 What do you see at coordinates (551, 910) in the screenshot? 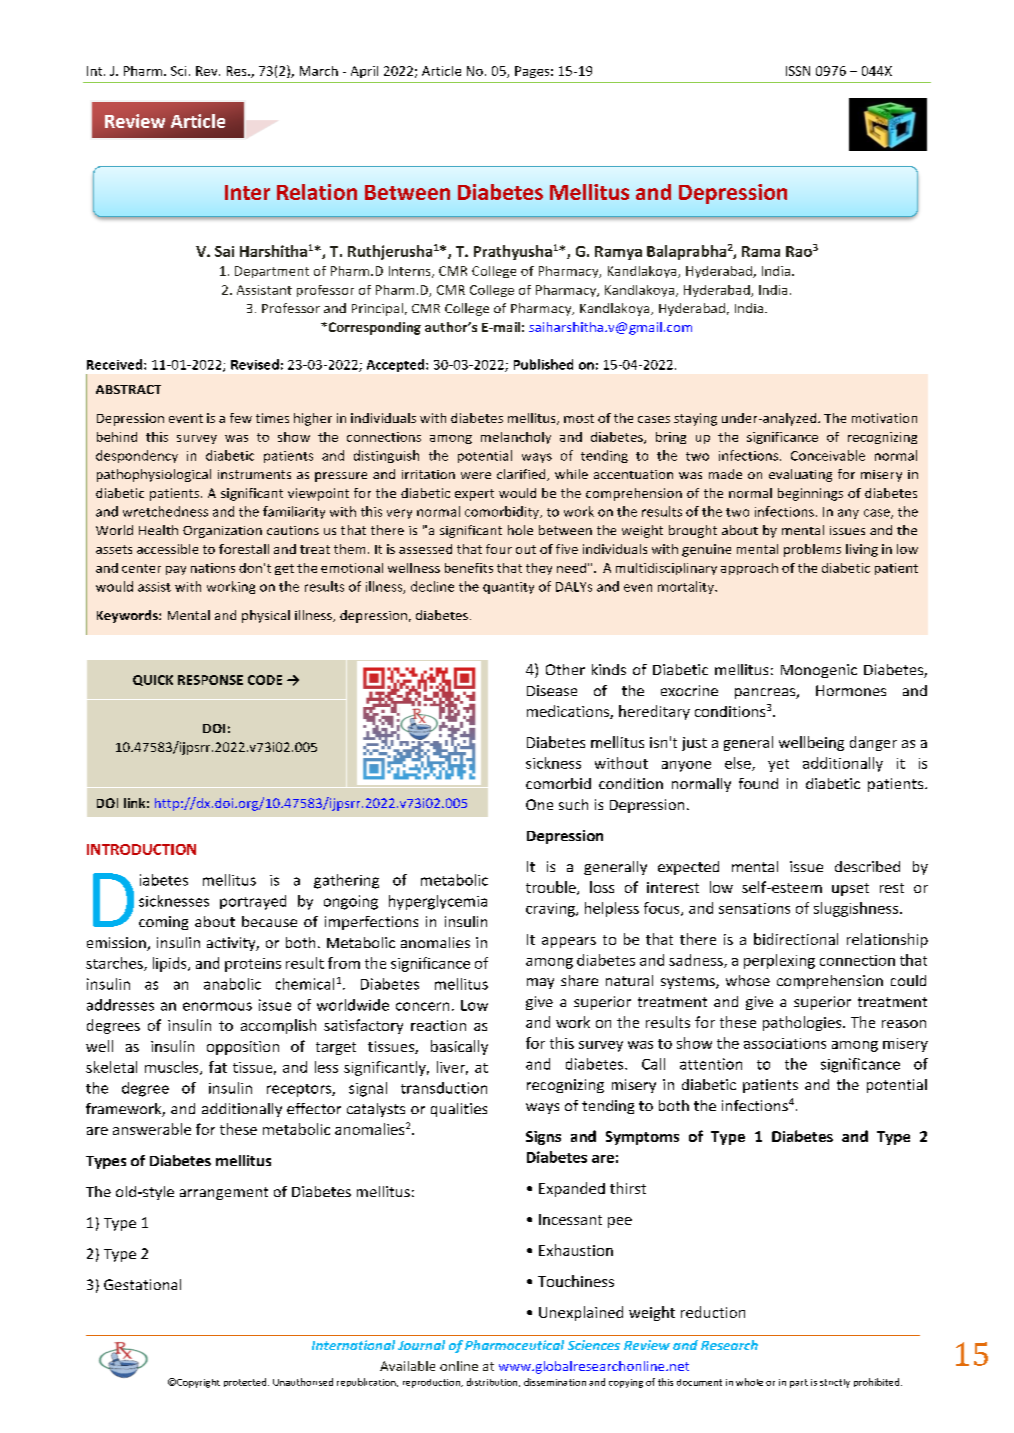
I see `craving` at bounding box center [551, 910].
